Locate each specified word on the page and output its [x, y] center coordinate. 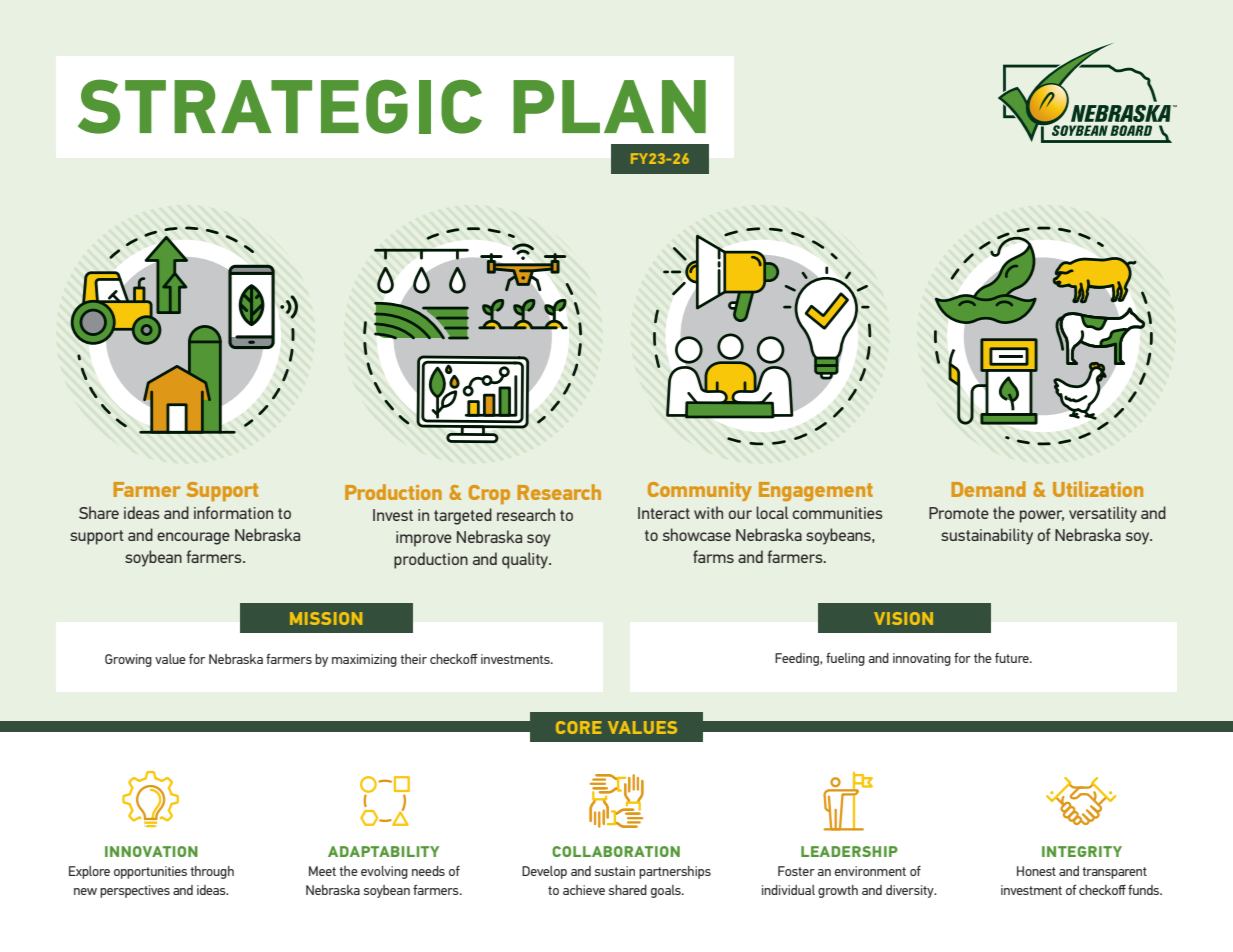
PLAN [609, 106]
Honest [1036, 871]
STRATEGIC [280, 106]
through [212, 872]
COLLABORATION [616, 851]
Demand [988, 489]
